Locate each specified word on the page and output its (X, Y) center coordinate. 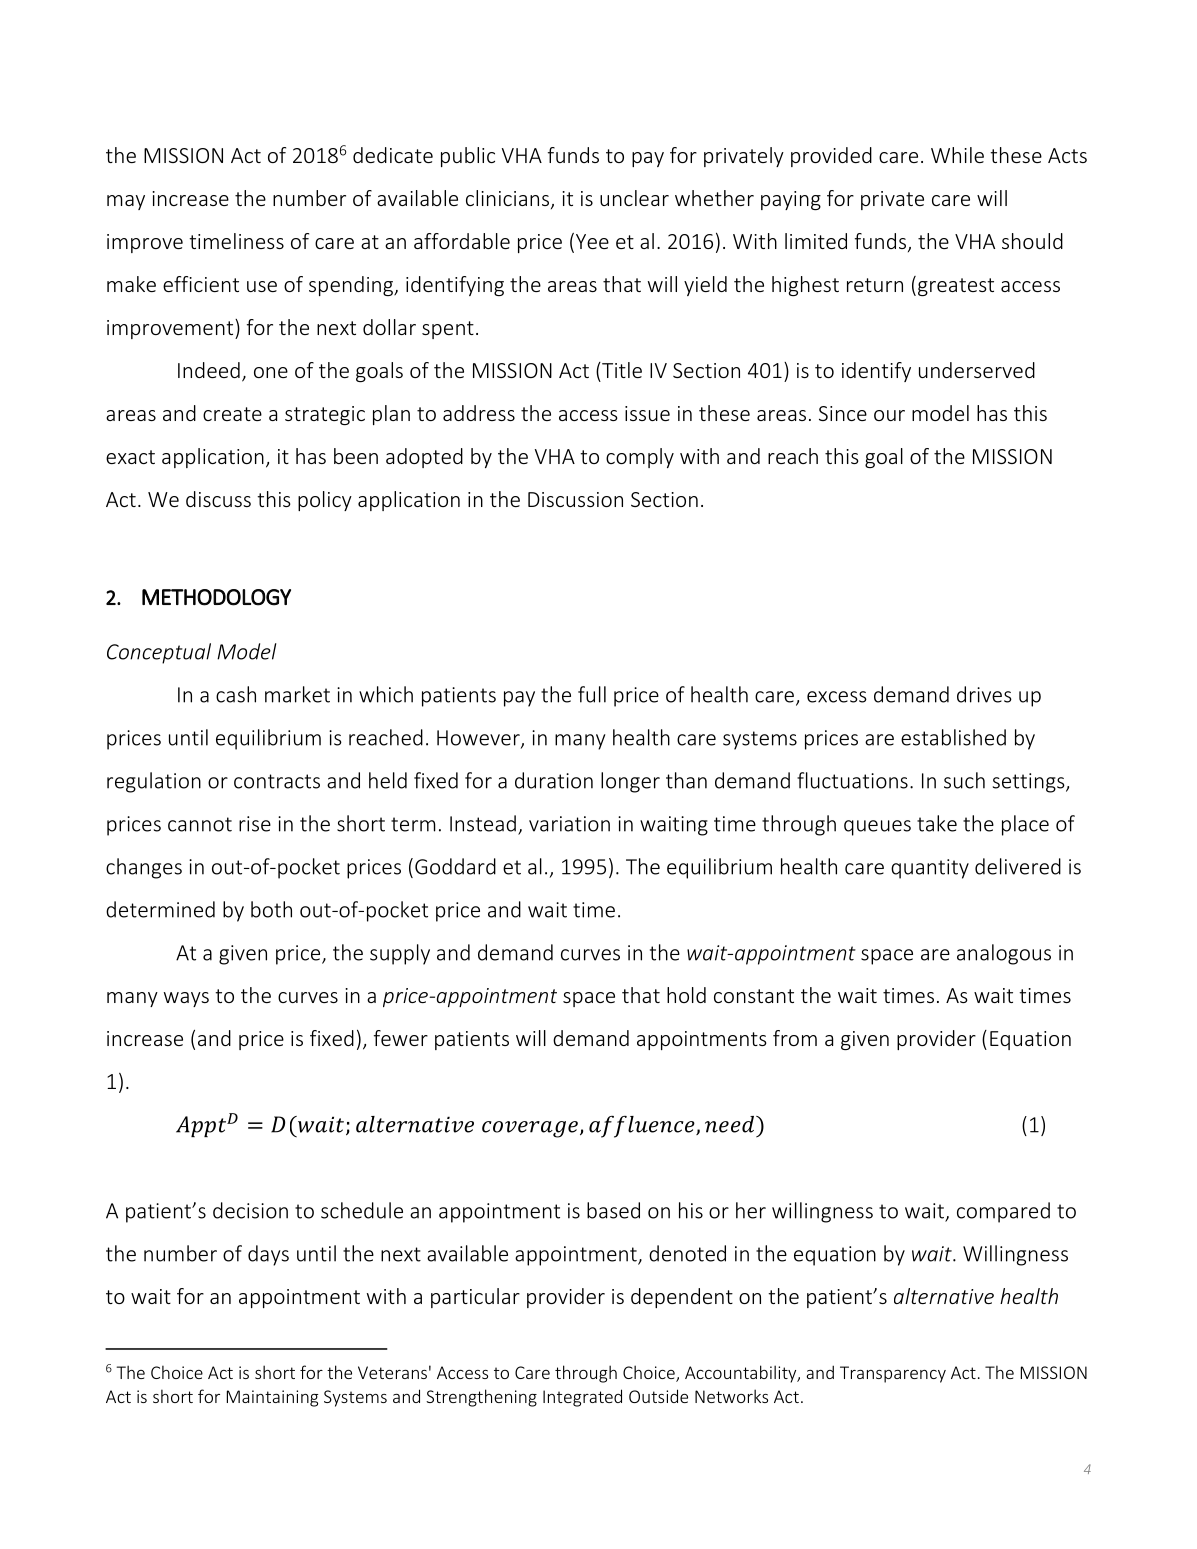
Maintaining (273, 1398)
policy (325, 501)
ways (186, 999)
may (126, 202)
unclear (634, 198)
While (957, 155)
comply (640, 458)
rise (255, 824)
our (889, 415)
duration (554, 780)
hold (686, 995)
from (795, 1038)
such (964, 780)
